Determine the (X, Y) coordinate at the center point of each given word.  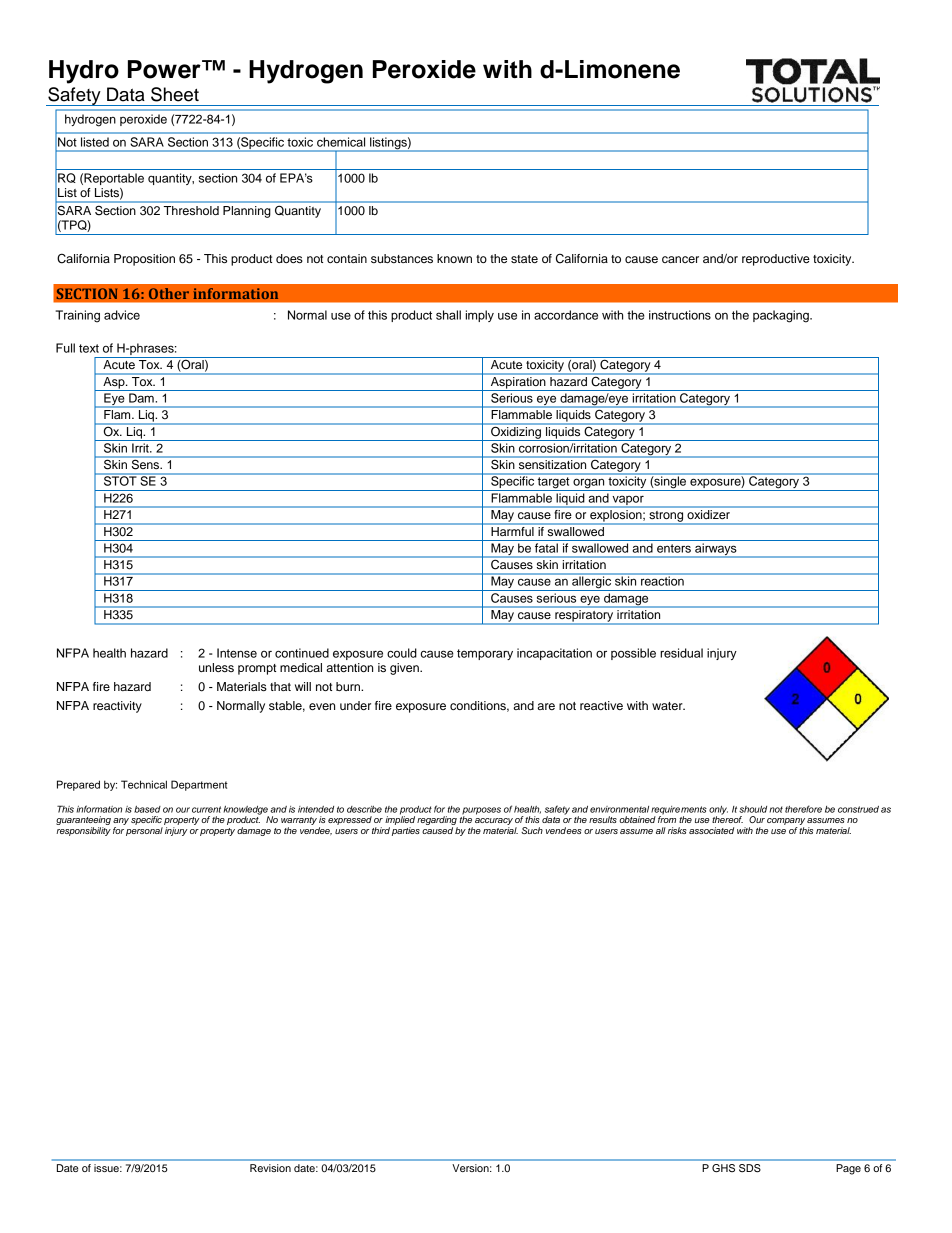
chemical (341, 142)
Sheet (175, 94)
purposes (481, 812)
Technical (144, 784)
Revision (270, 1168)
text (89, 348)
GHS (723, 1168)
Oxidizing (516, 432)
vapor (628, 501)
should (753, 809)
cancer (680, 259)
